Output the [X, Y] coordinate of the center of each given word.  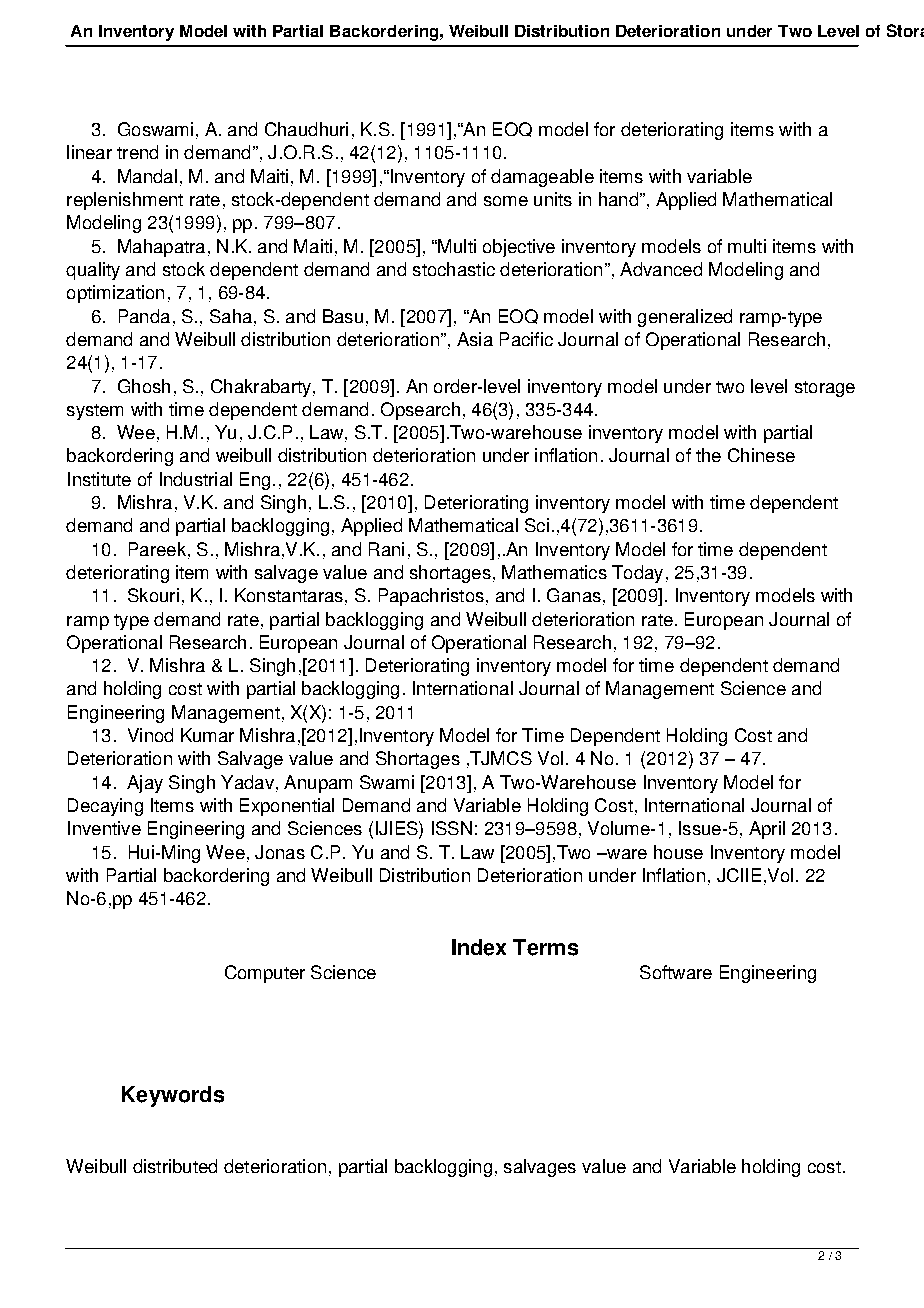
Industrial [196, 479]
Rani [386, 549]
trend [137, 152]
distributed [175, 1166]
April [767, 830]
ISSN [452, 828]
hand [618, 199]
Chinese [761, 455]
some [506, 201]
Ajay [145, 784]
